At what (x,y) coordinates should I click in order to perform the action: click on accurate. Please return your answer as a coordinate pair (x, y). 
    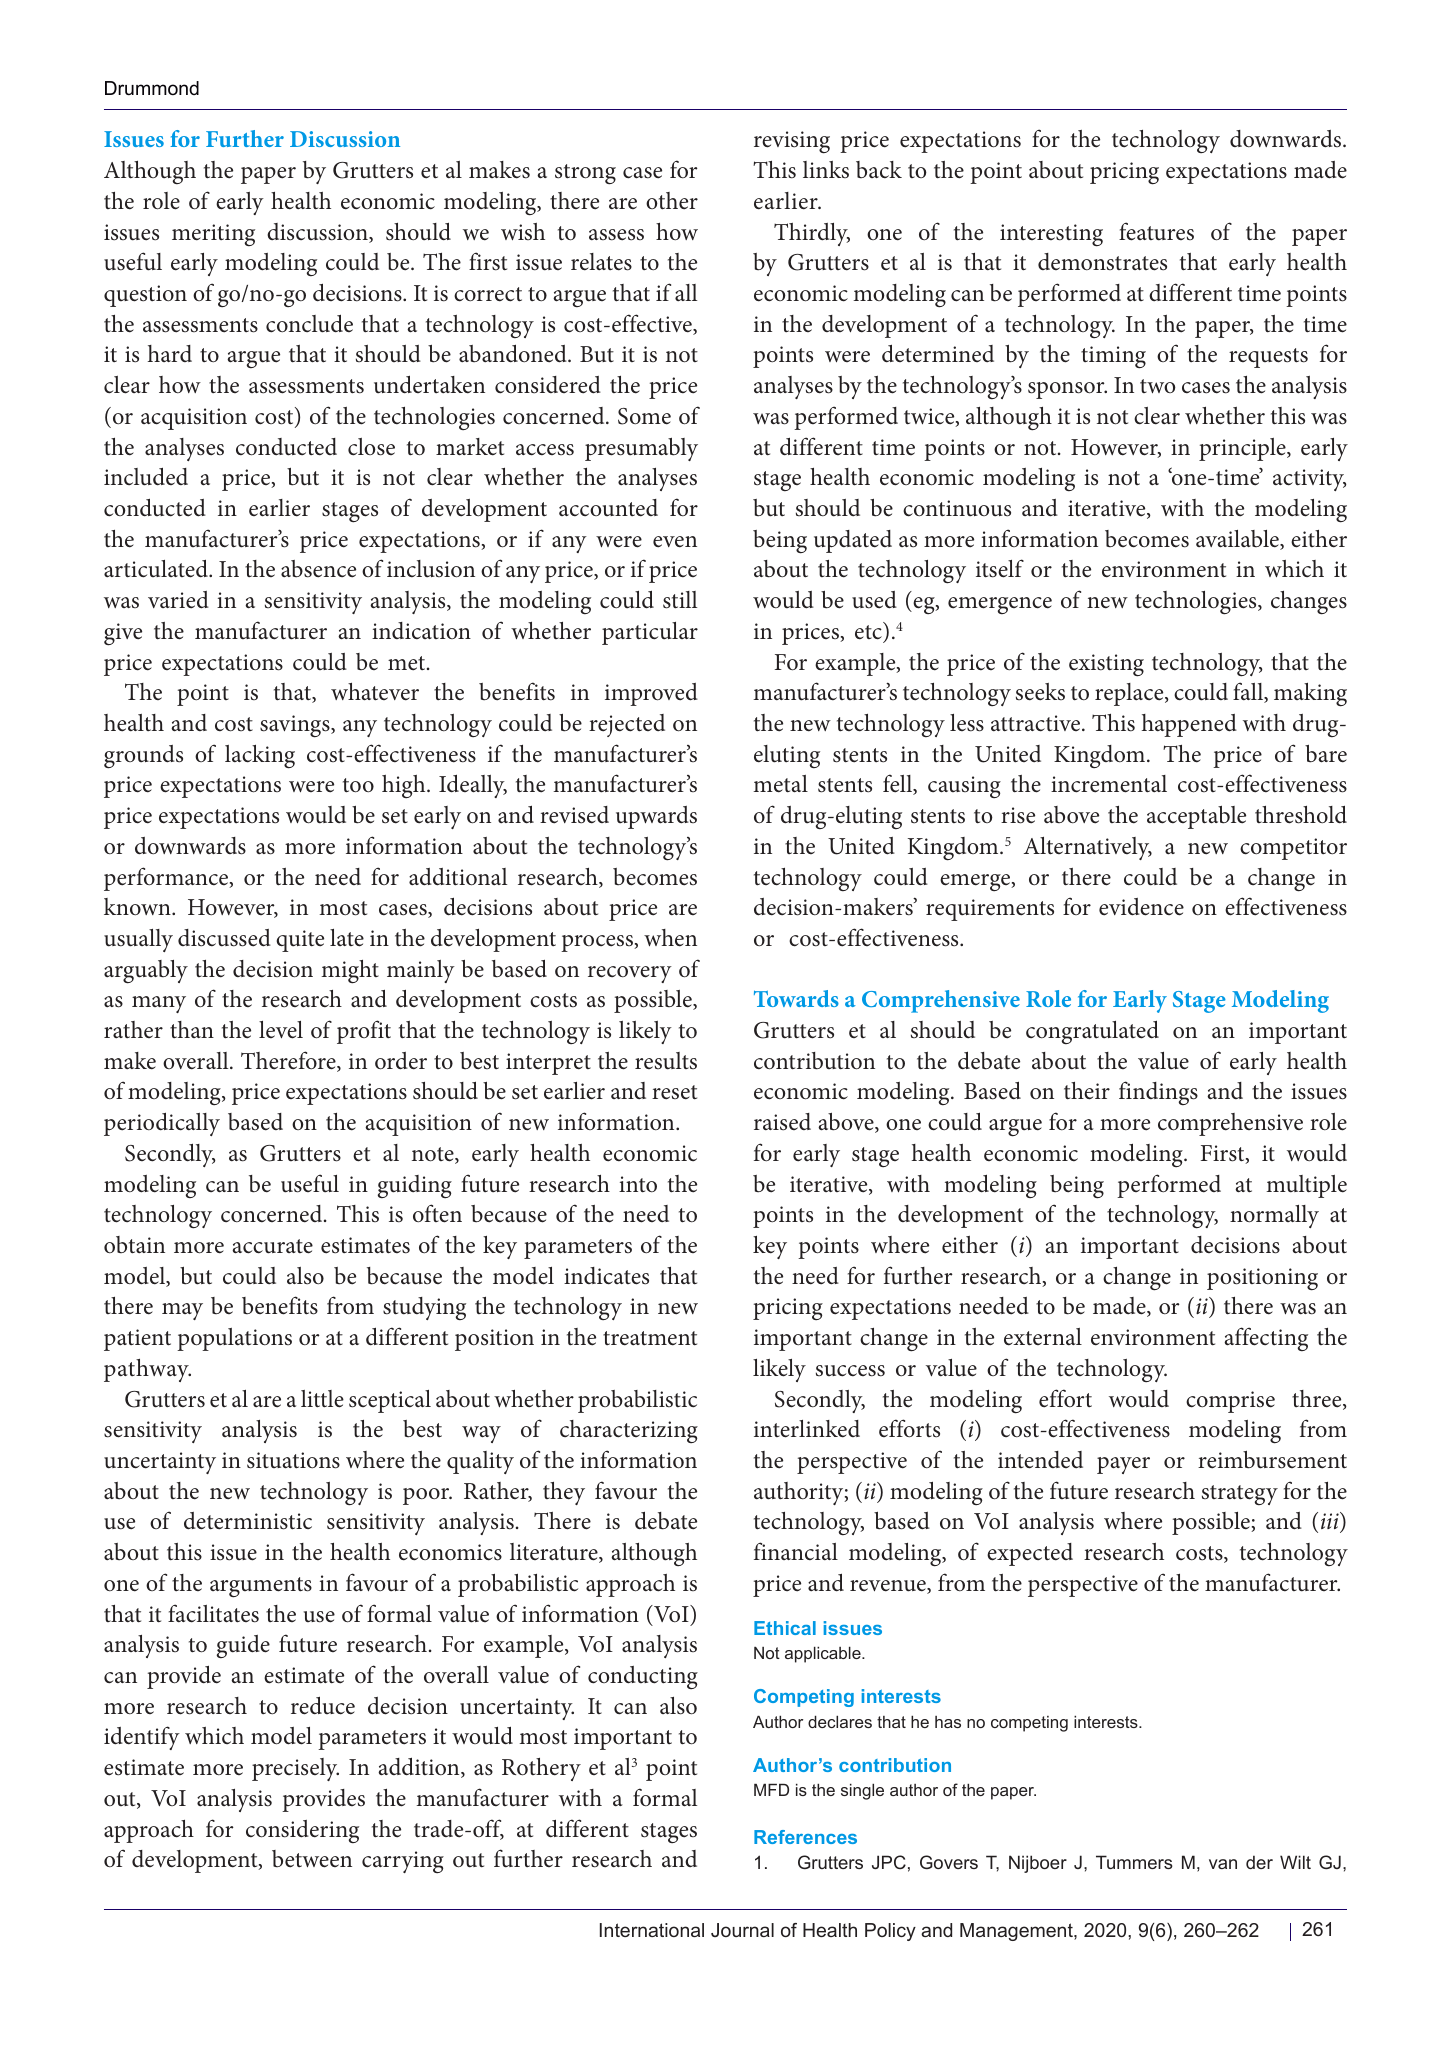
    Looking at the image, I should click on (272, 1246).
